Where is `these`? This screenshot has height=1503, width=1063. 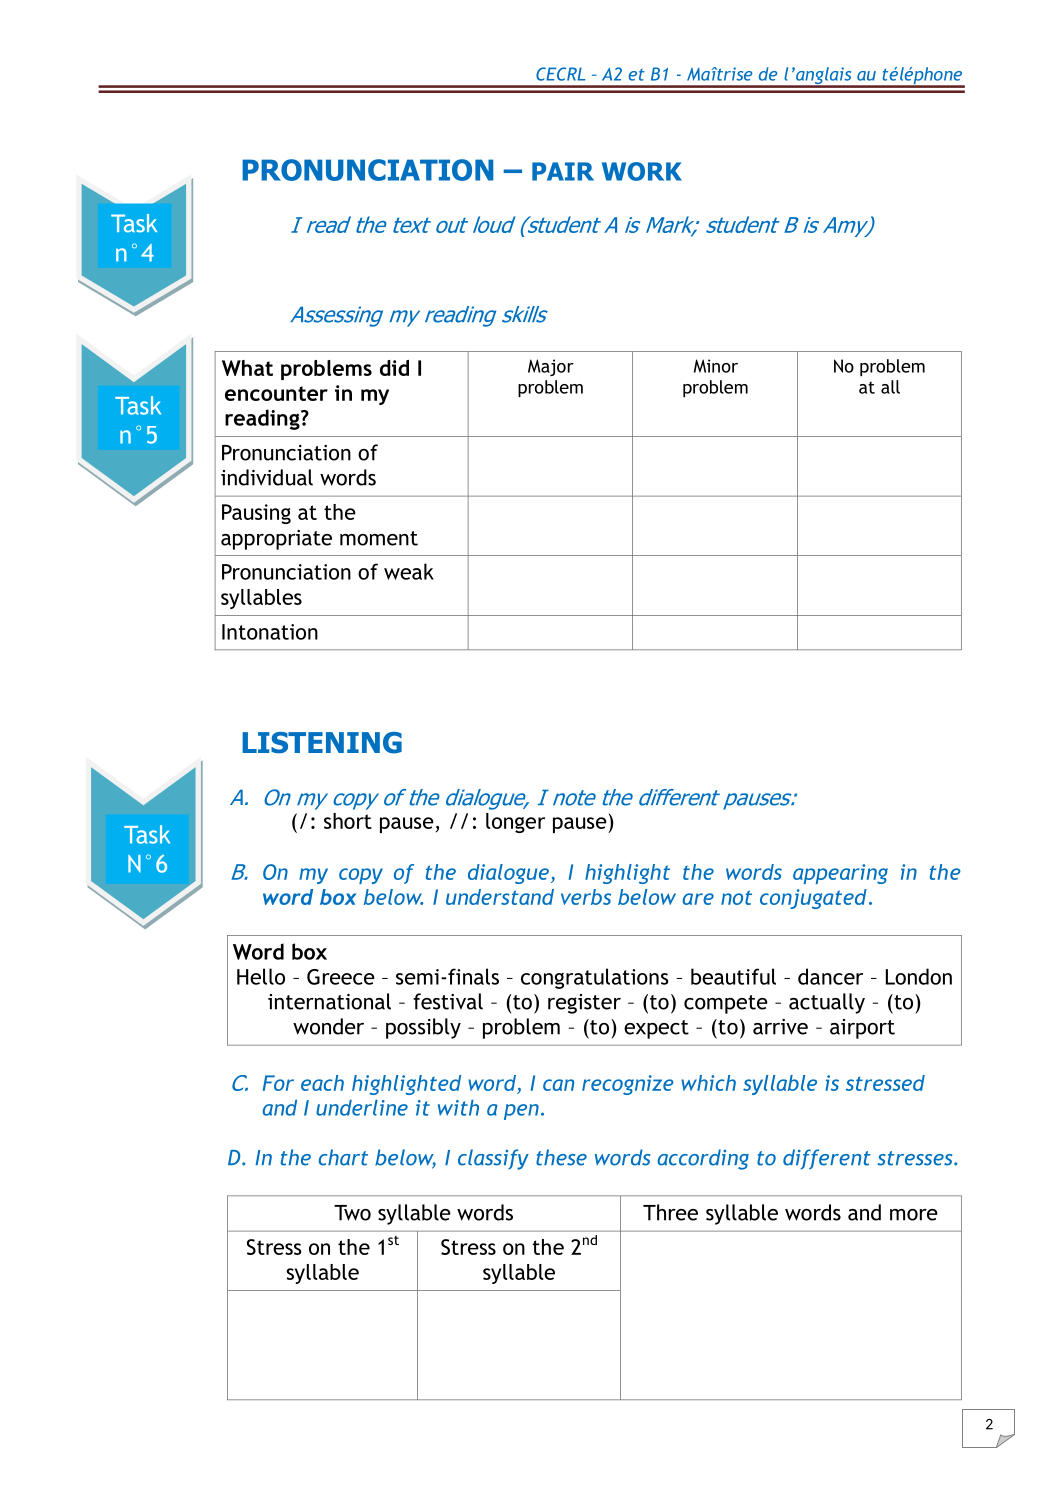 these is located at coordinates (561, 1157).
